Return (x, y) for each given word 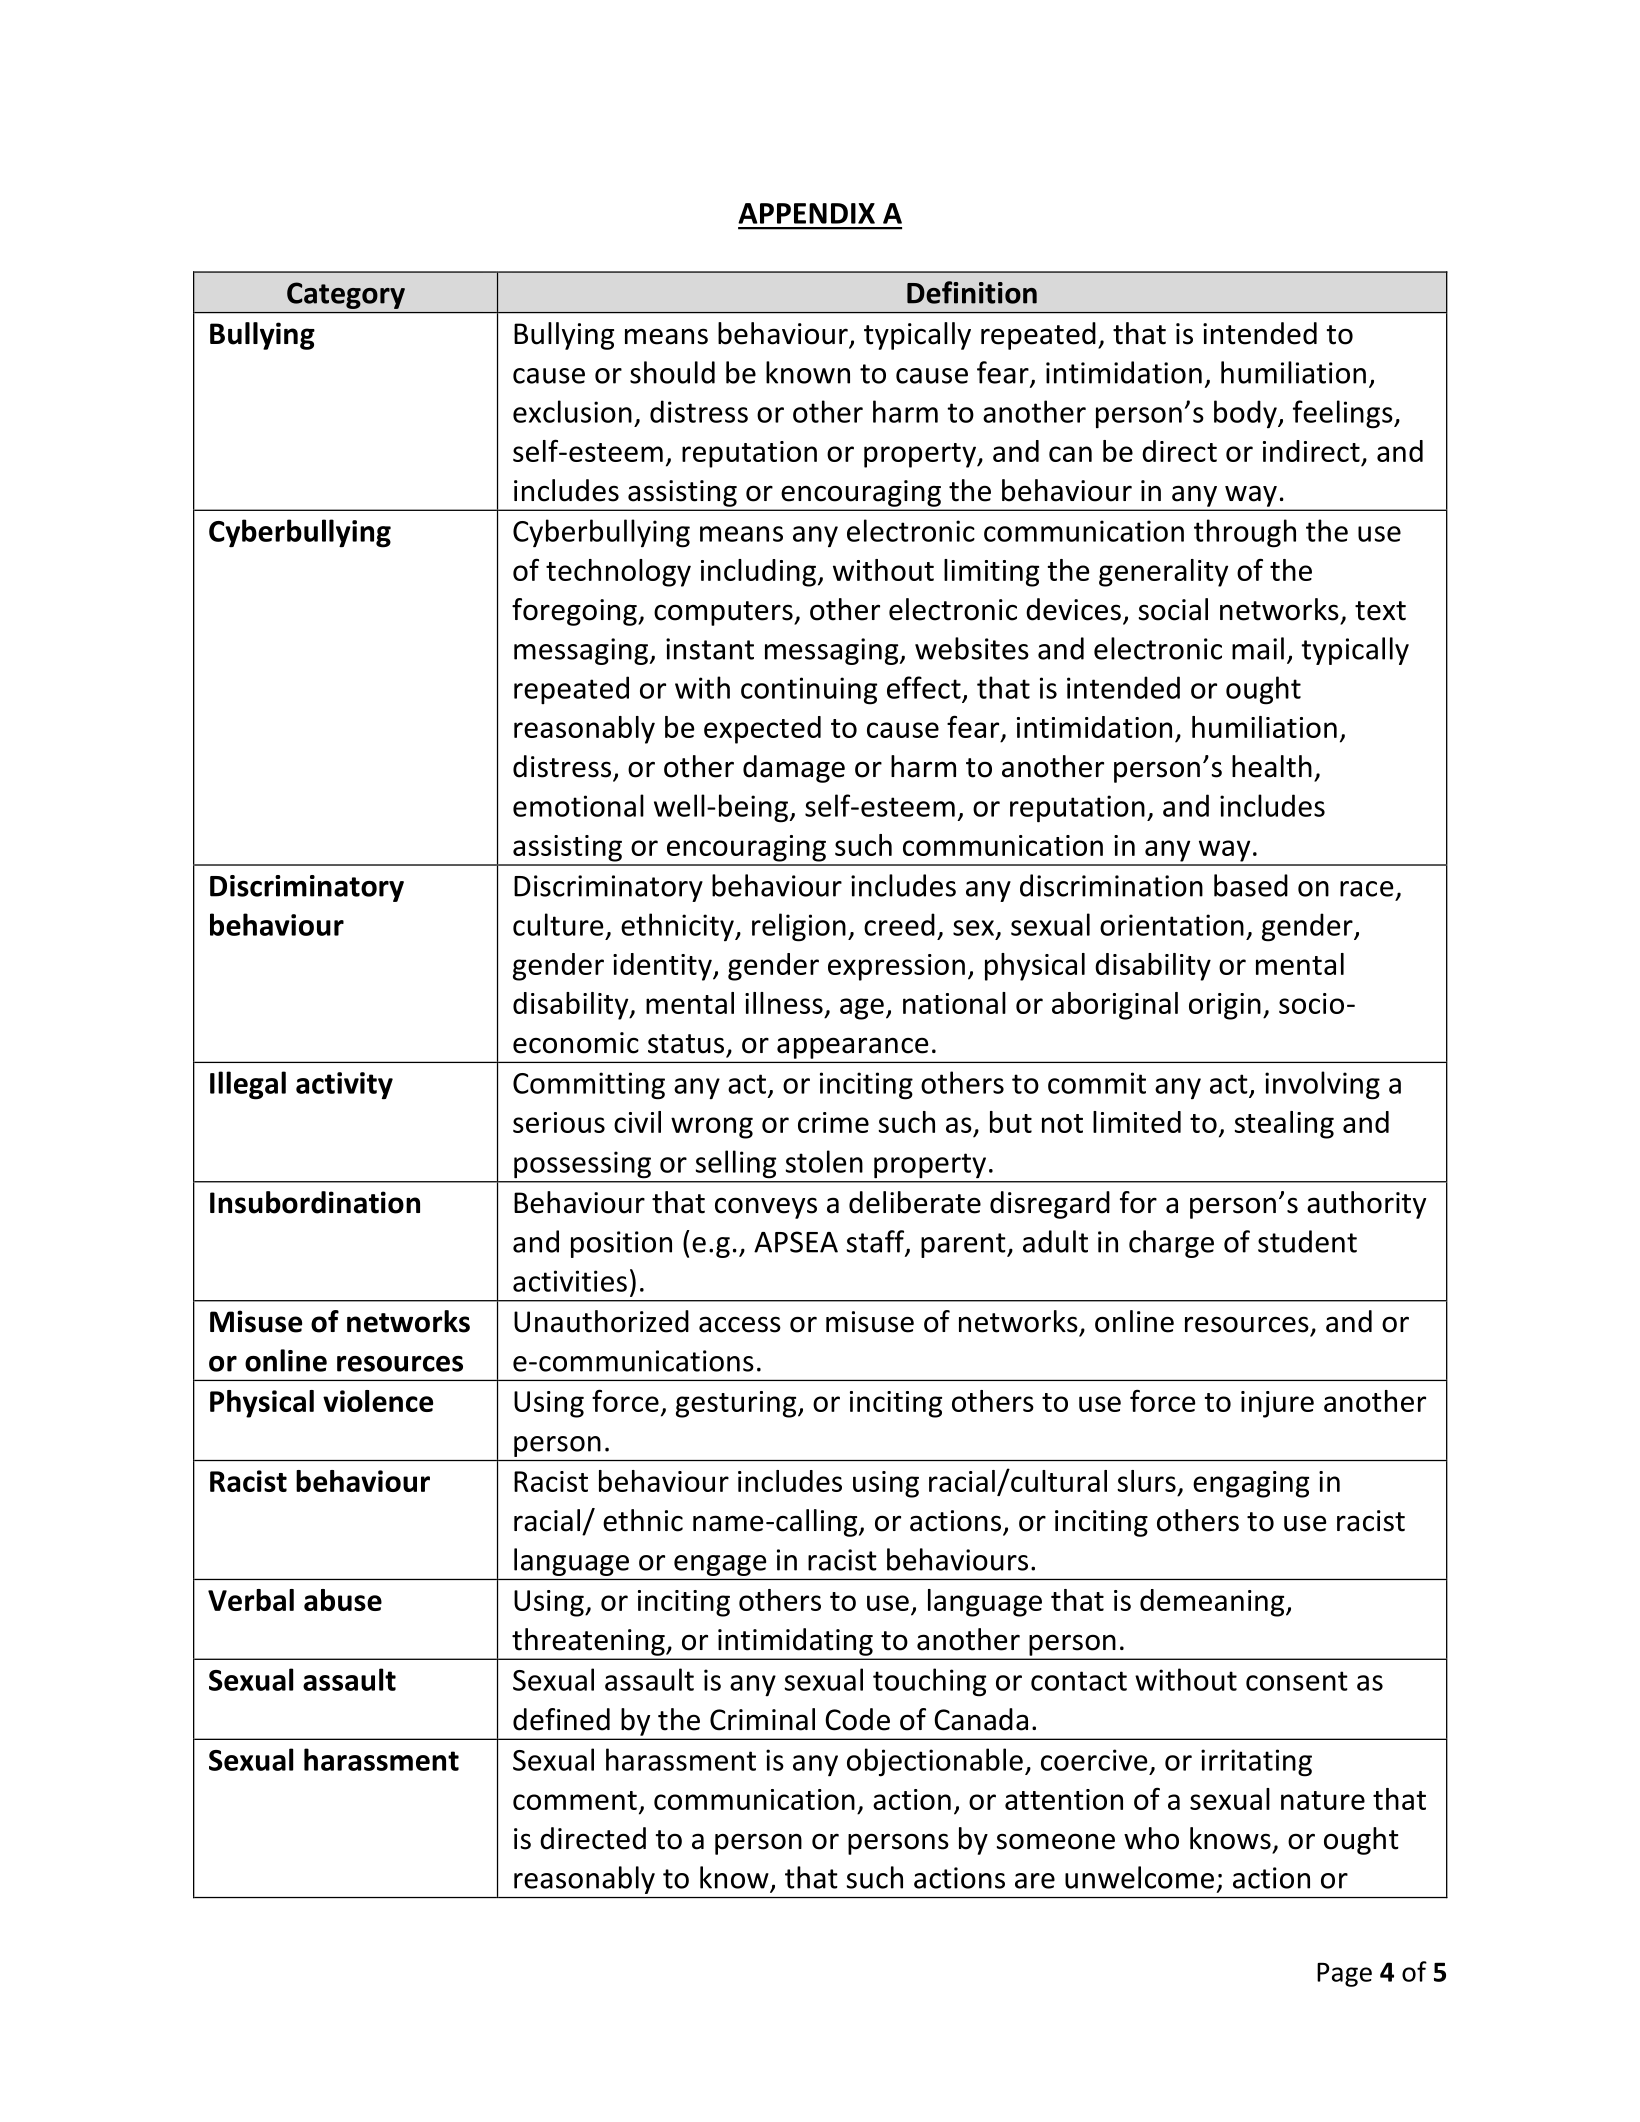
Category (346, 295)
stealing (1284, 1125)
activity (344, 1086)
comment (575, 1800)
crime (833, 1122)
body (1246, 414)
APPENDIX (806, 213)
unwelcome (1139, 1877)
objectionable (935, 1762)
